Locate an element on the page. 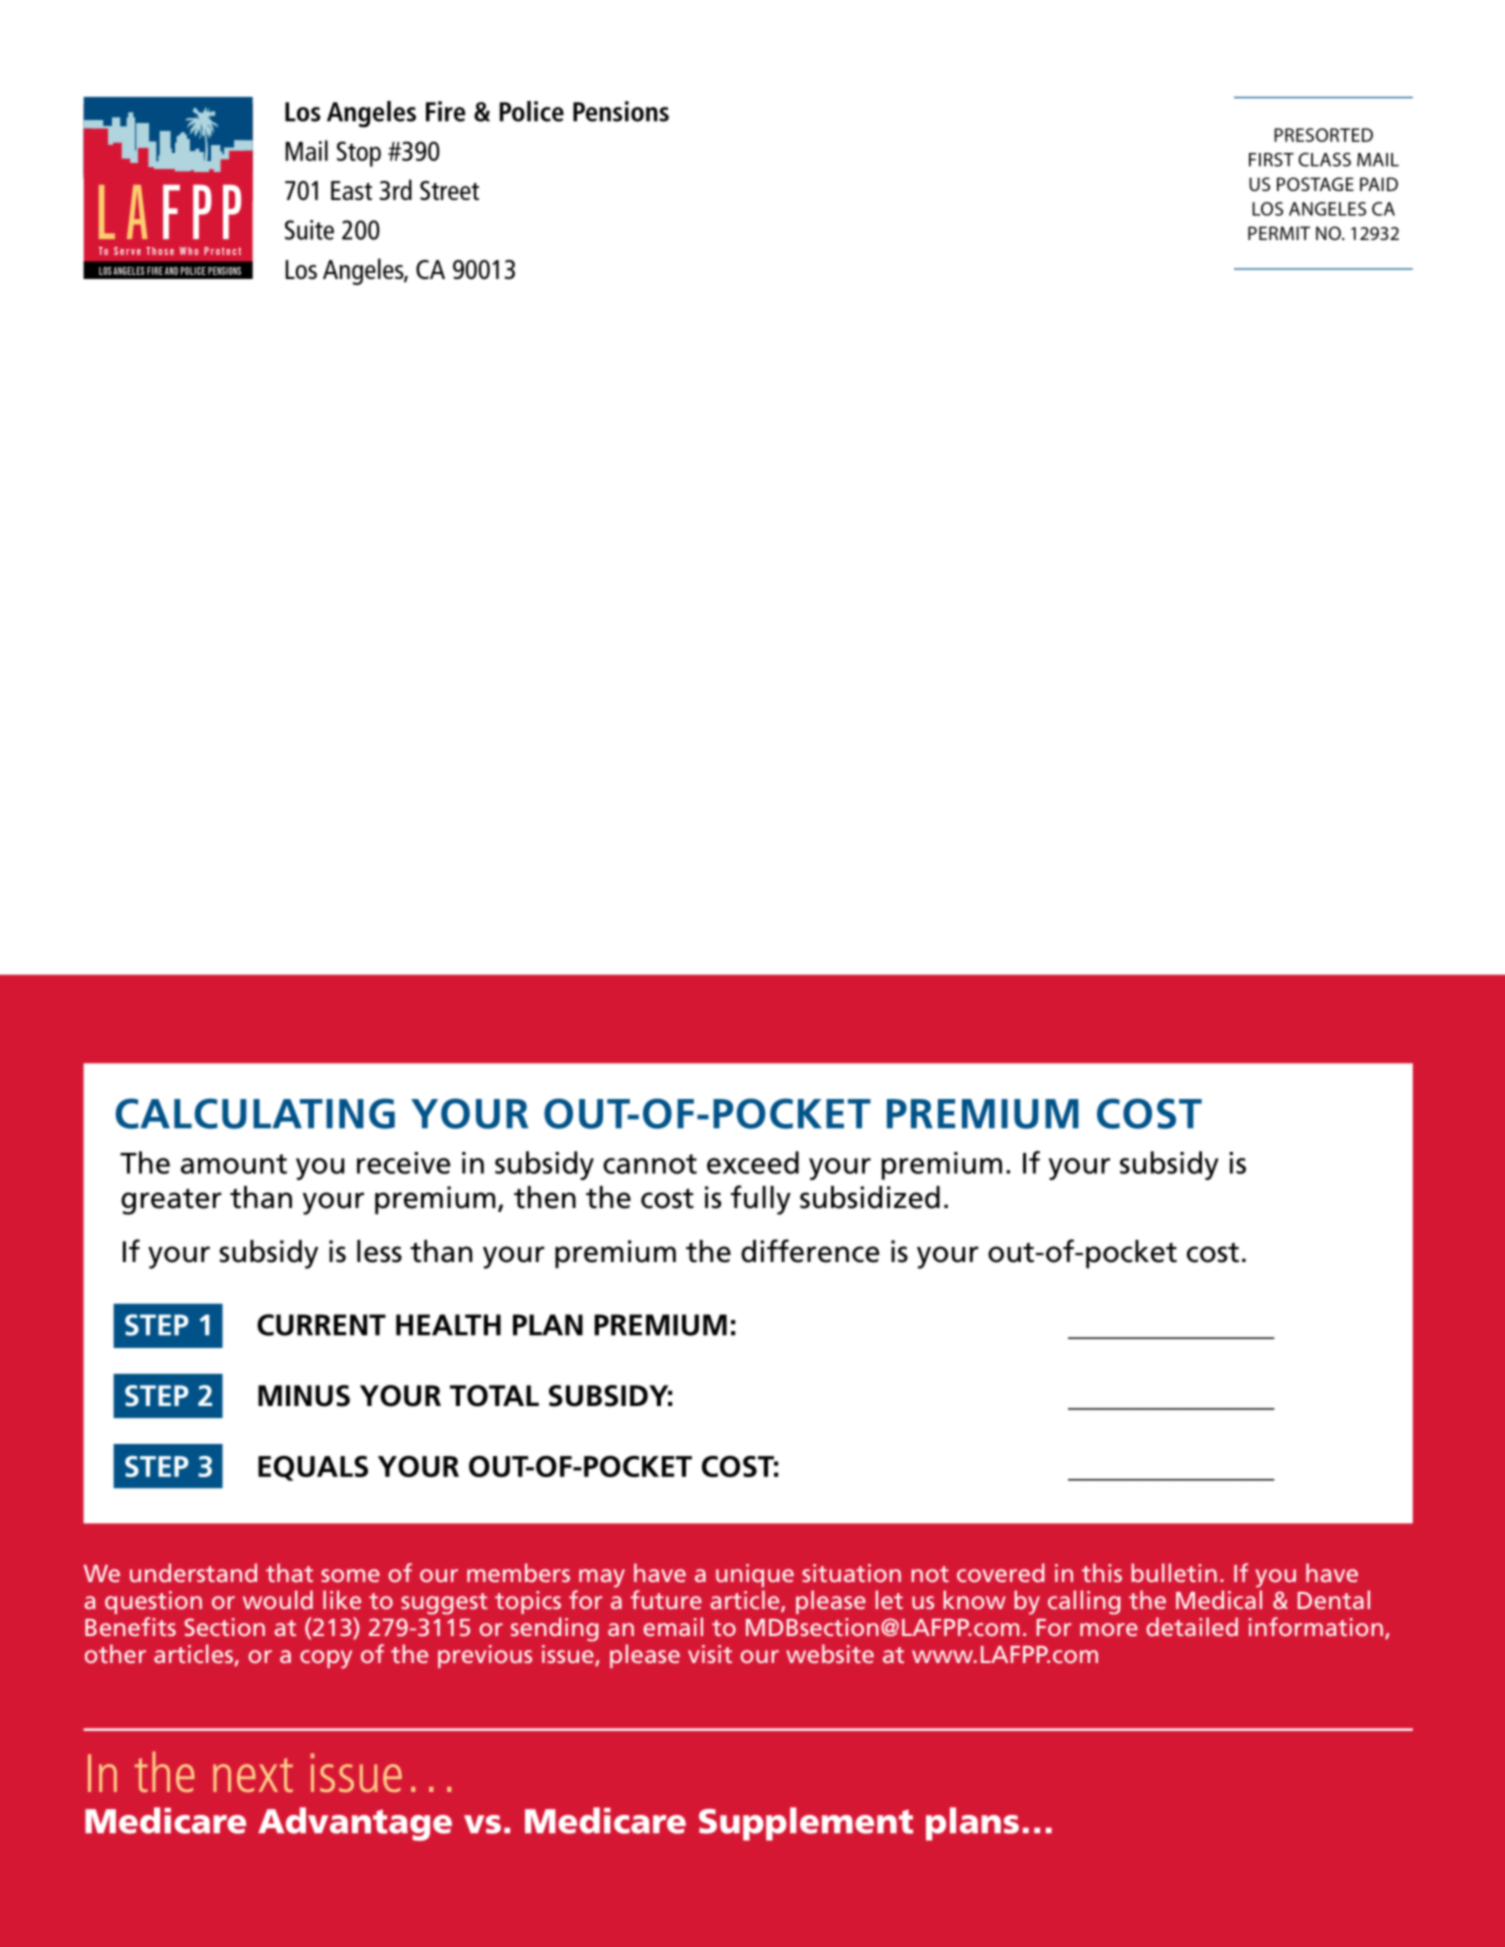 The width and height of the document is (1505, 1947). PERMIT is located at coordinates (1279, 233).
